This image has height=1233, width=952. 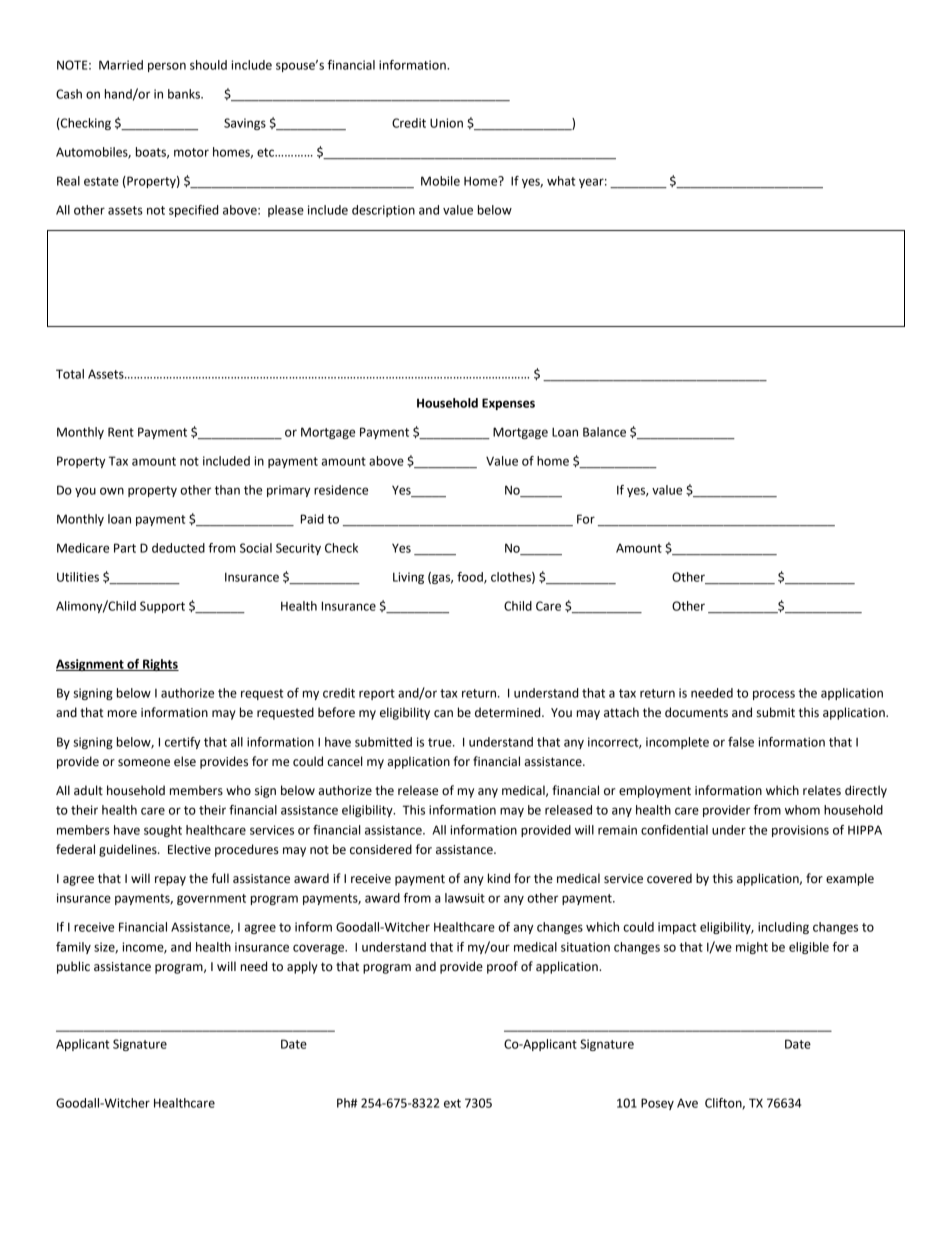 I want to click on certify, so click(x=182, y=743).
